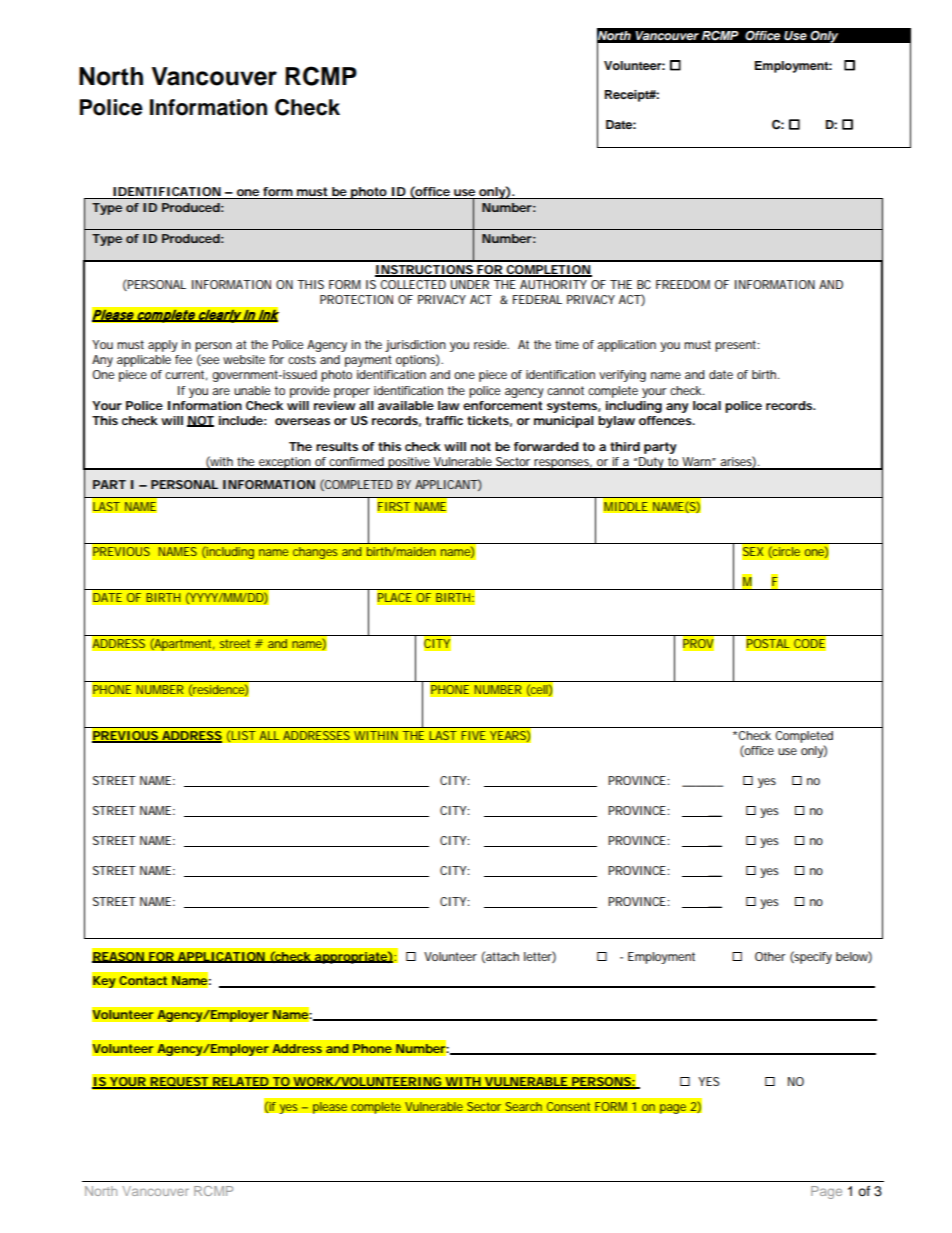 The image size is (952, 1233). What do you see at coordinates (683, 284) in the screenshot?
I see `FREEDOM` at bounding box center [683, 284].
